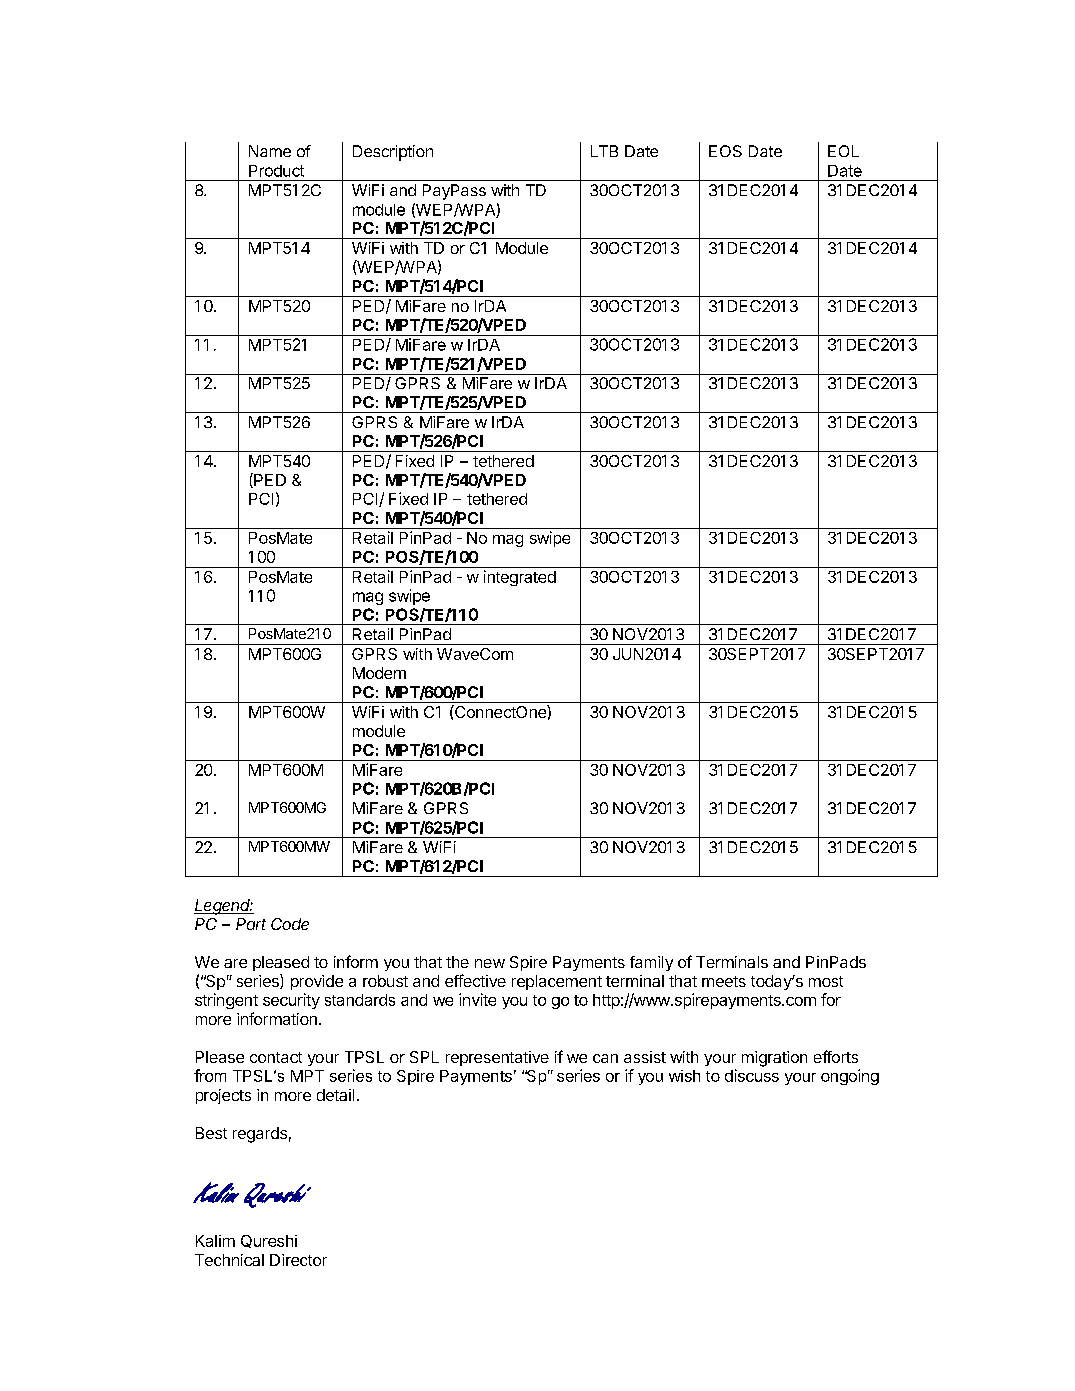  Describe the element at coordinates (520, 578) in the screenshot. I see `integrated` at that location.
